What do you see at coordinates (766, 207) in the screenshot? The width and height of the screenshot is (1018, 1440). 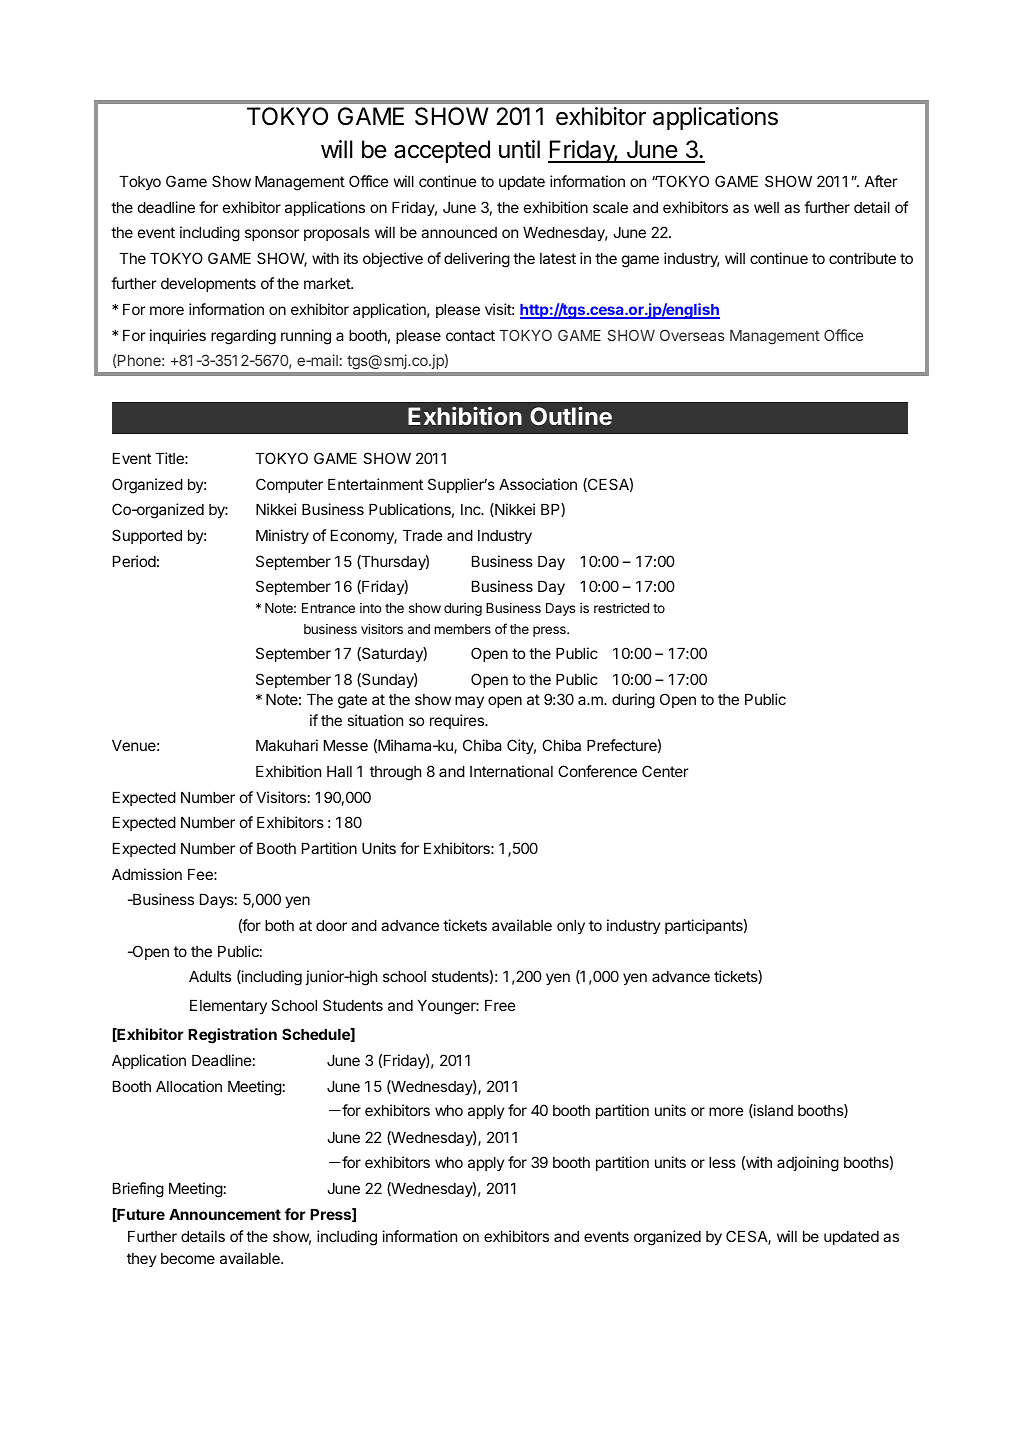 I see `well` at bounding box center [766, 207].
